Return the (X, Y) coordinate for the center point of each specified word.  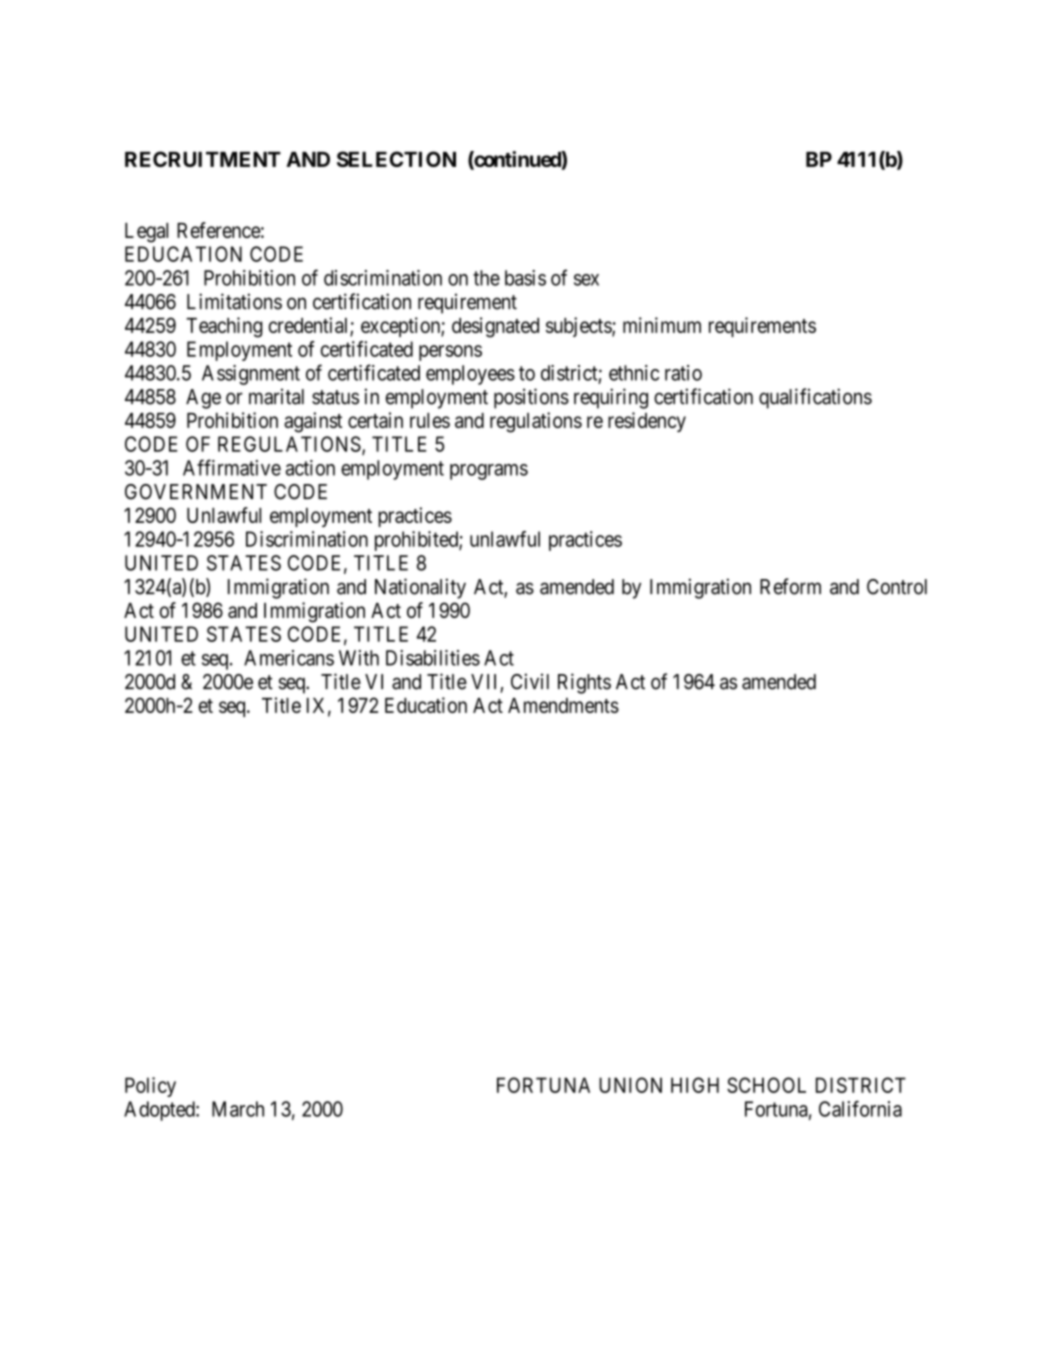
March (238, 1109)
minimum (662, 325)
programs (489, 472)
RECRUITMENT (203, 159)
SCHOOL (766, 1085)
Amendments (563, 705)
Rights (584, 683)
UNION (630, 1085)
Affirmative (232, 467)
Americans (289, 658)
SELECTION (396, 159)
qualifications (815, 398)
